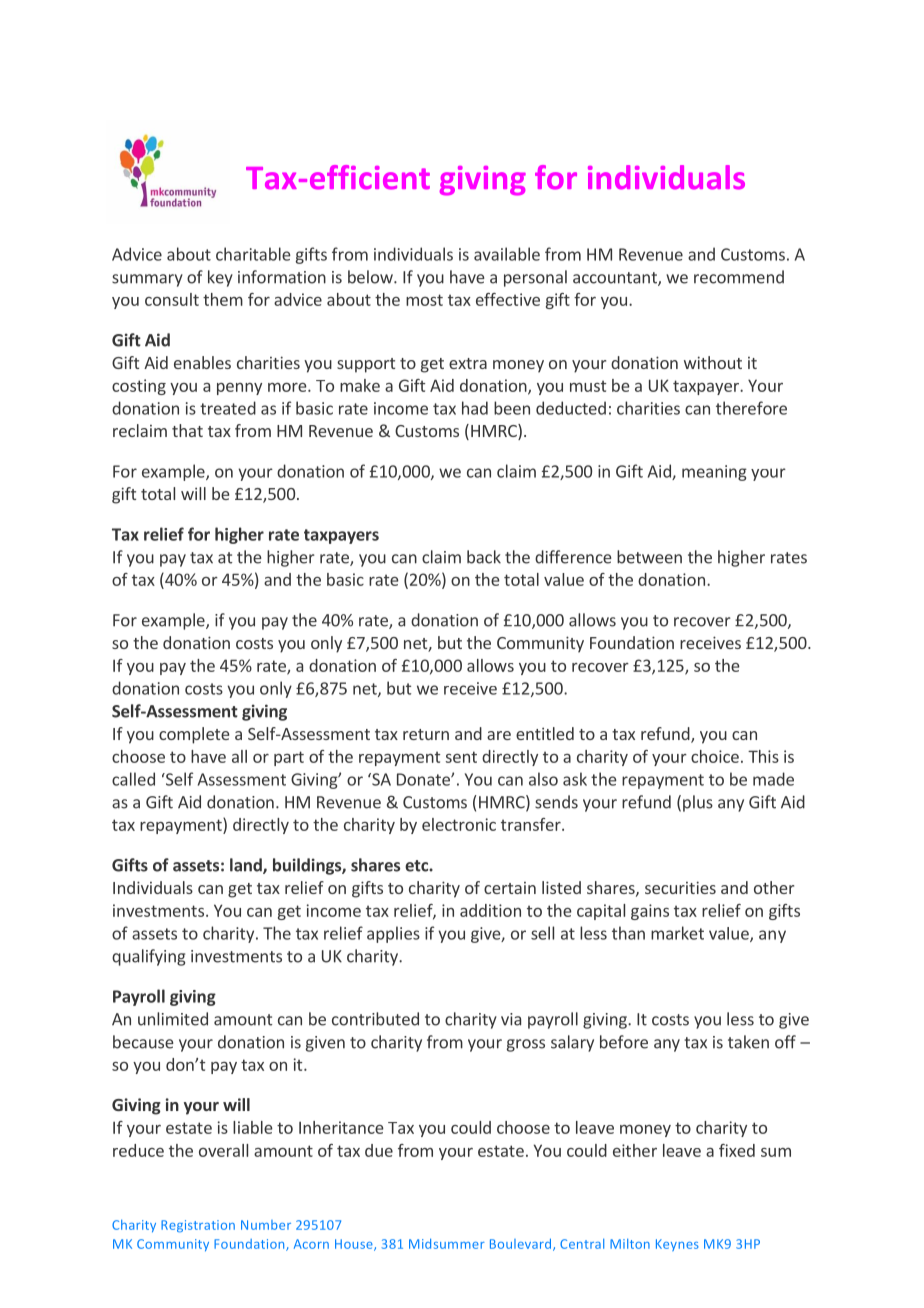  What do you see at coordinates (677, 933) in the page?
I see `market` at bounding box center [677, 933].
